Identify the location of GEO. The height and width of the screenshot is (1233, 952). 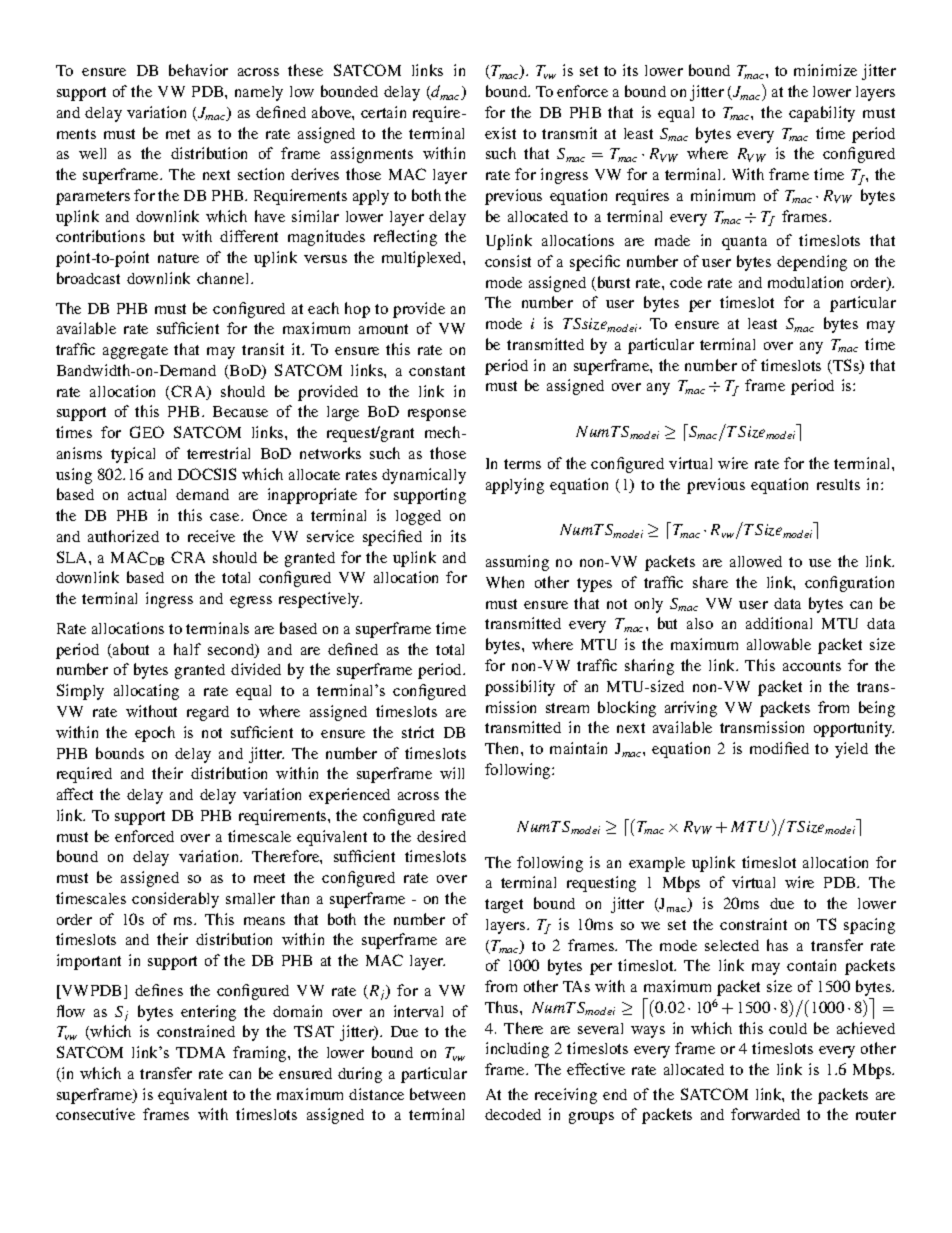
(147, 432).
